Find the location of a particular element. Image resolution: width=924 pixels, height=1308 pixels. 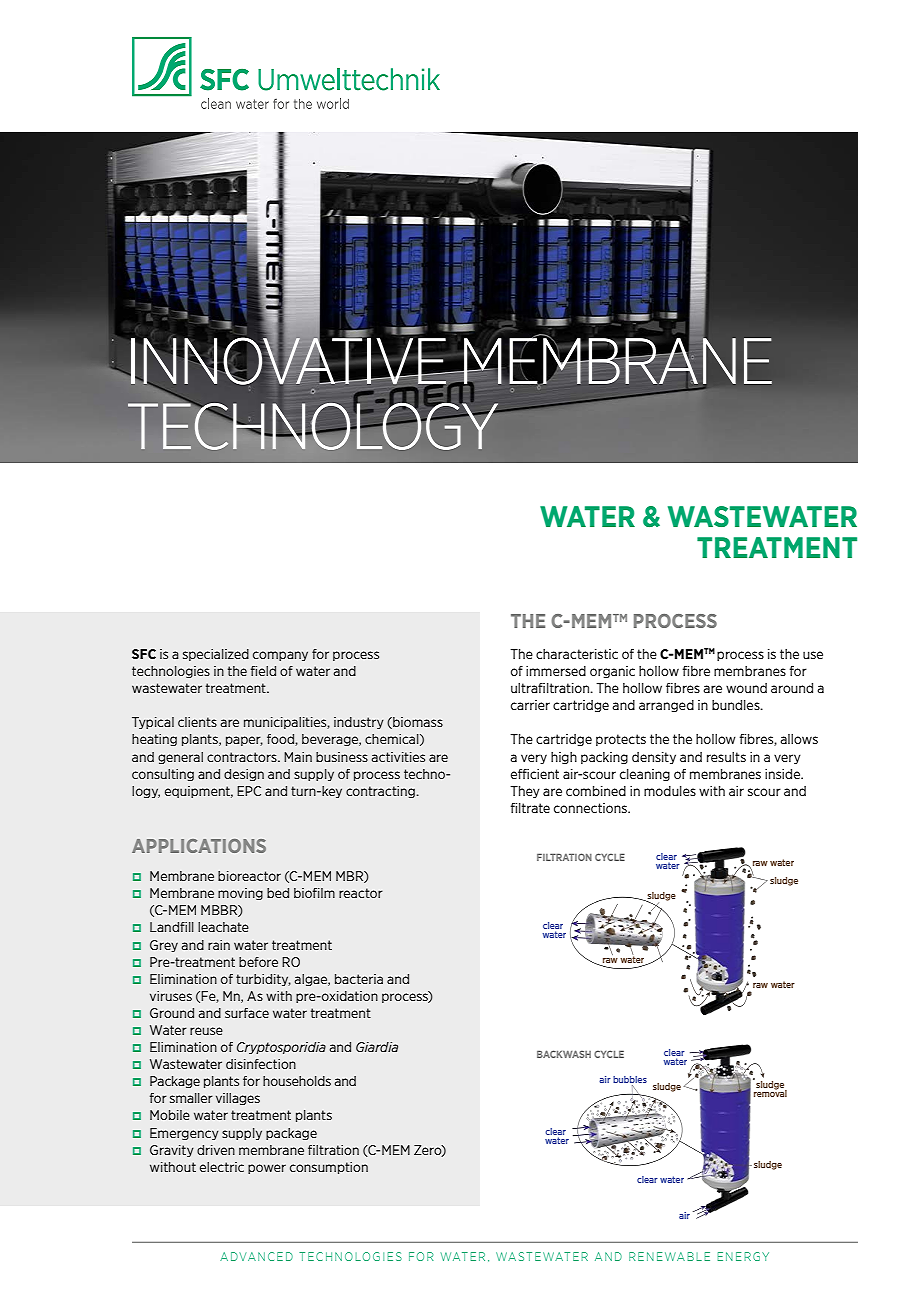

disinfection is located at coordinates (261, 1064).
